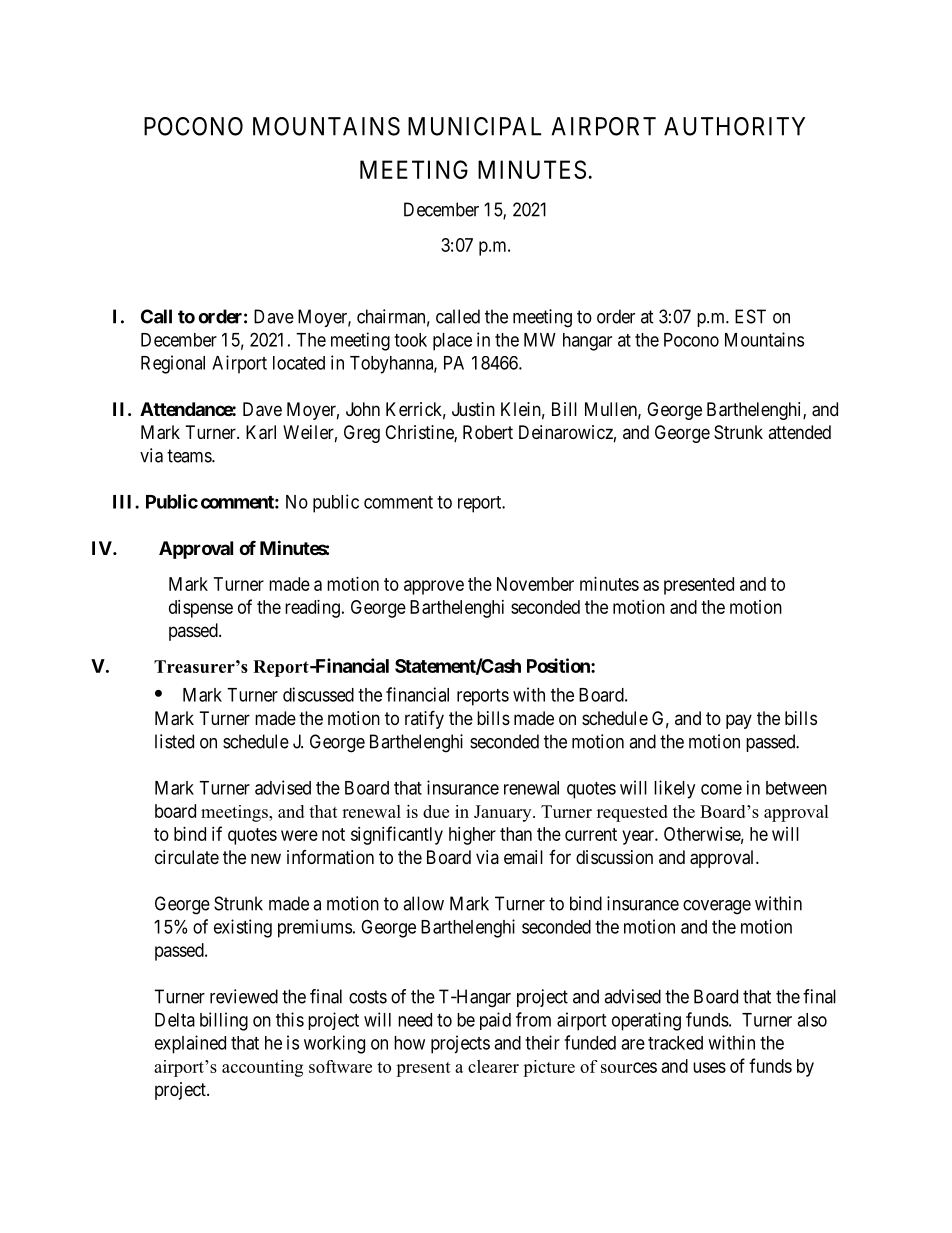  What do you see at coordinates (190, 1044) in the image?
I see `explained` at bounding box center [190, 1044].
